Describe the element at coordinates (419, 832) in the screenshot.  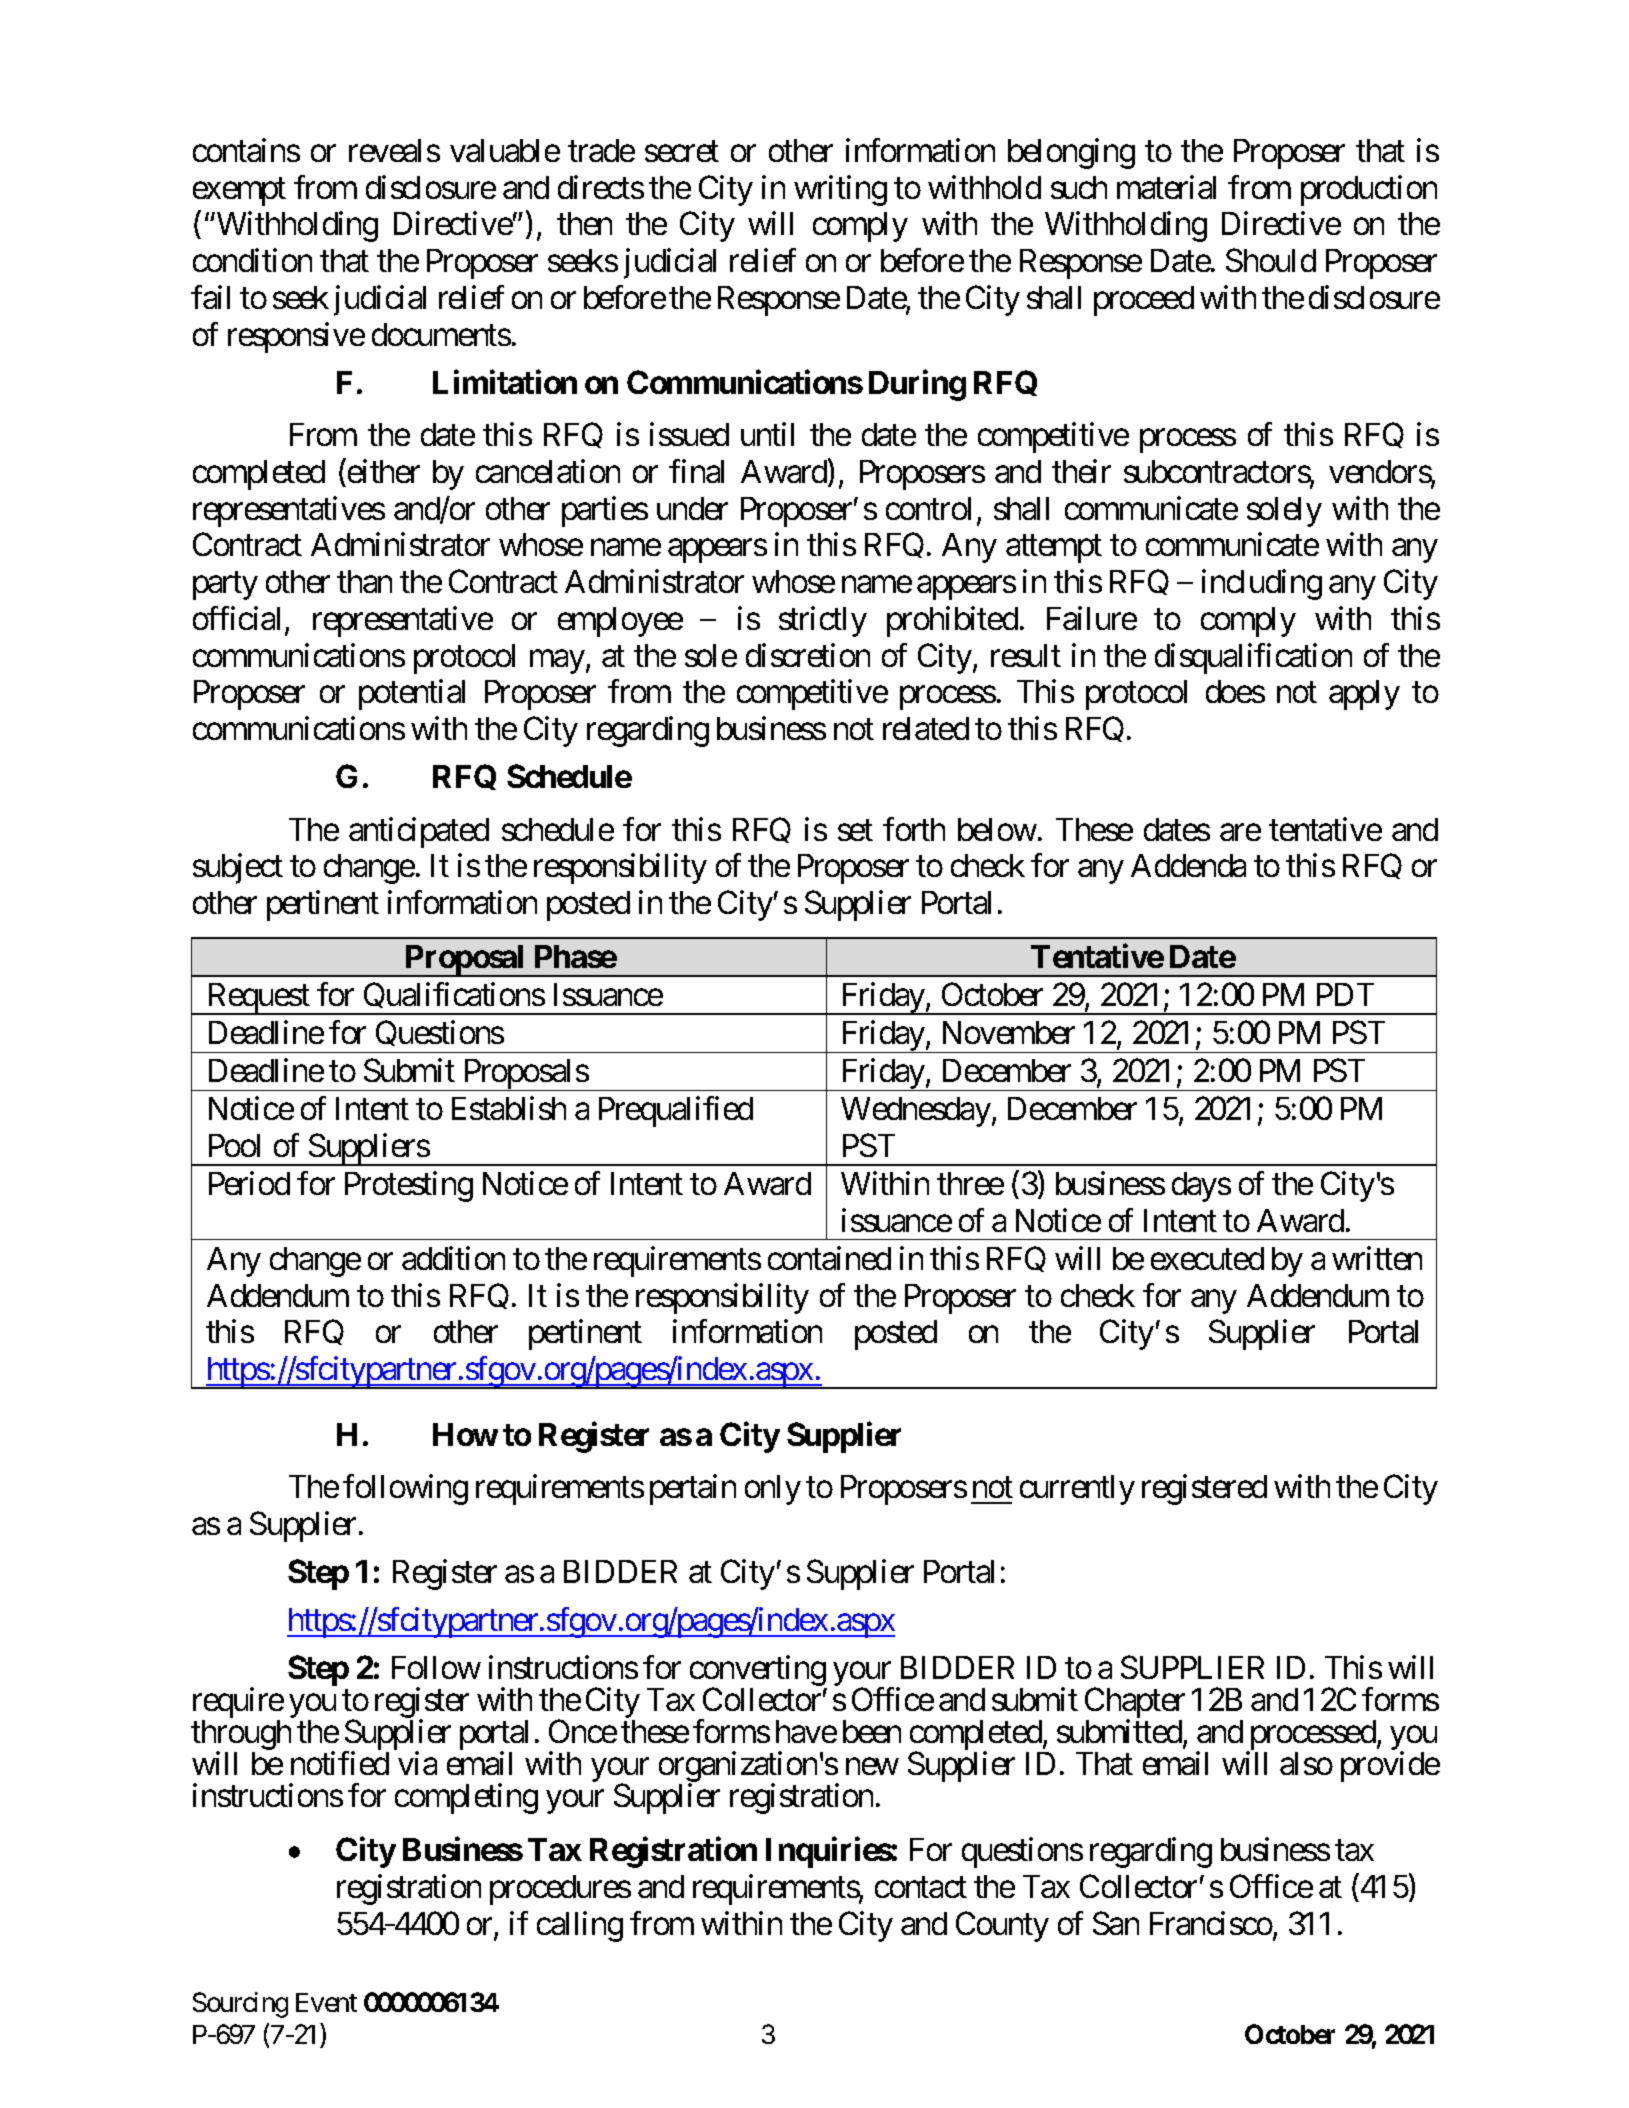
I see `anticipated` at that location.
